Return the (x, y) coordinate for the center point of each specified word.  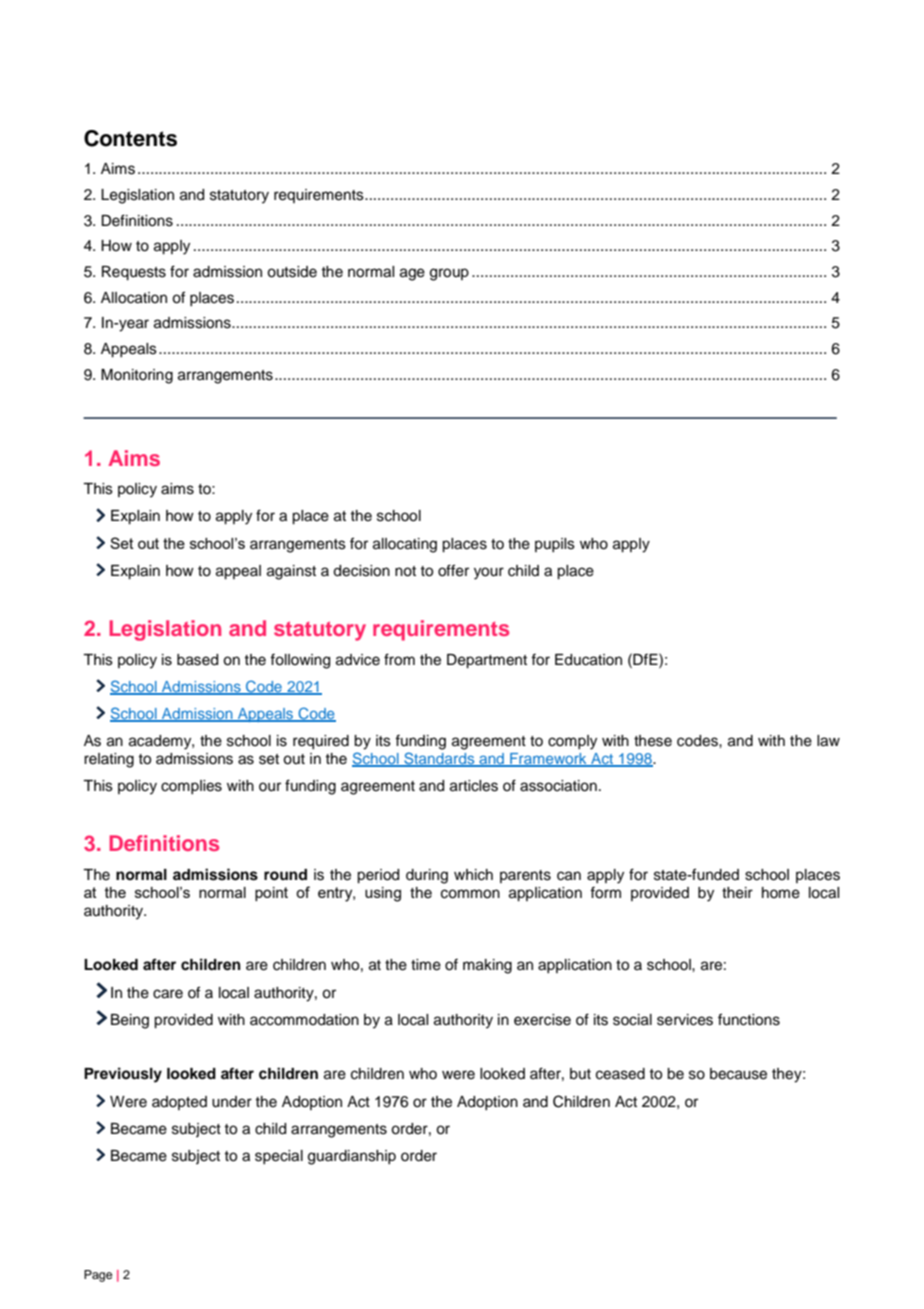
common (470, 894)
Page (98, 1276)
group (449, 274)
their (737, 893)
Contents (130, 138)
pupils (555, 545)
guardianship (352, 1157)
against (291, 572)
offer (453, 570)
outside (292, 272)
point (271, 894)
